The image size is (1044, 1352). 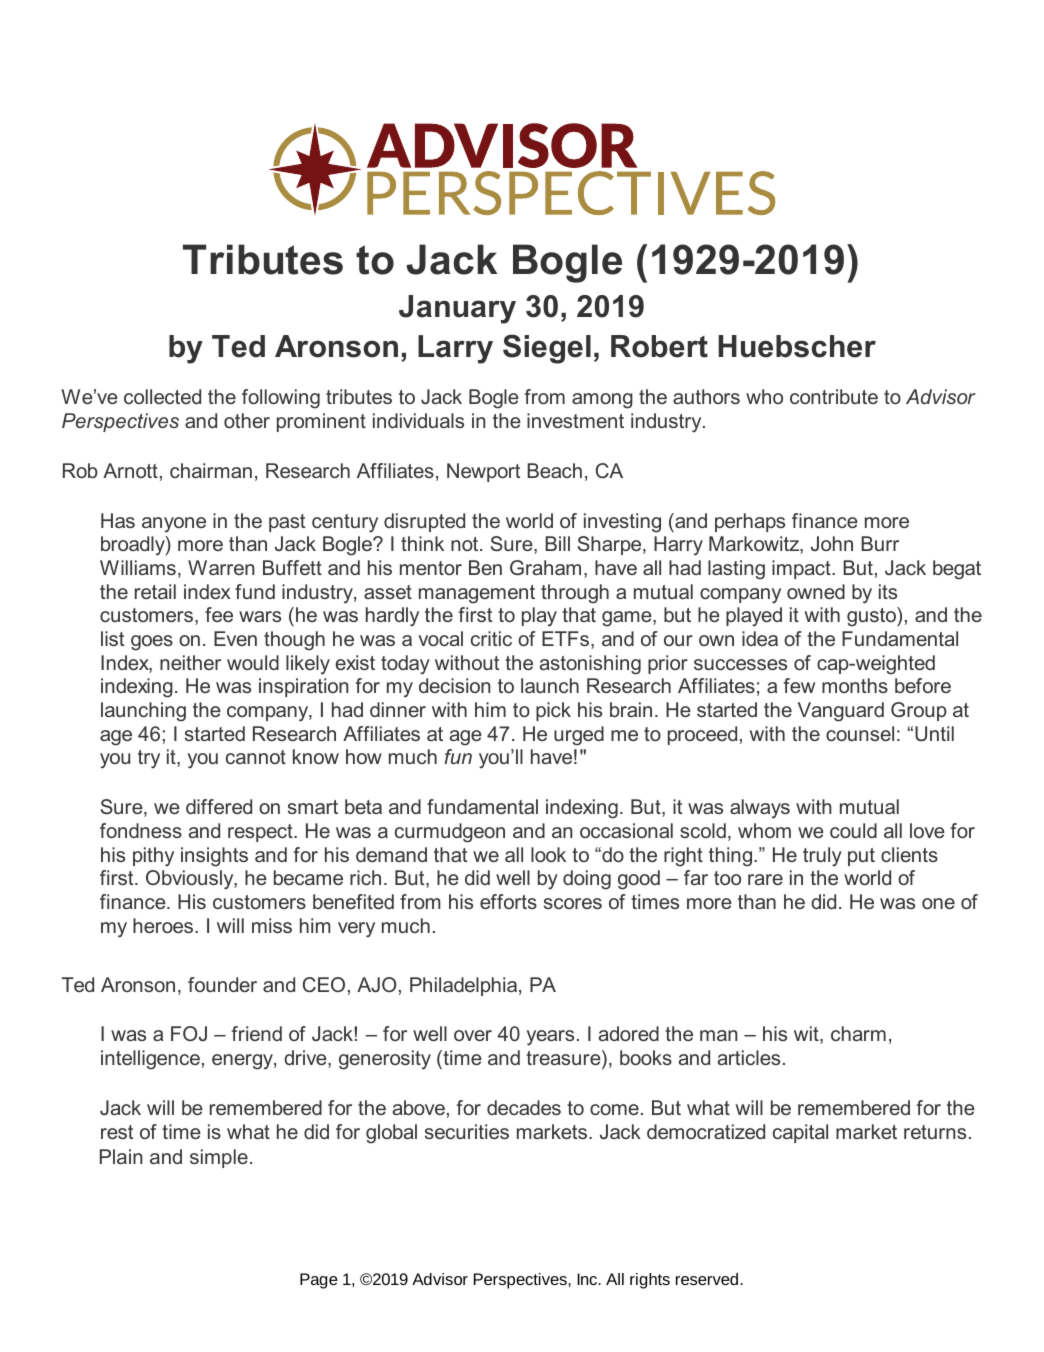 I want to click on contribute, so click(x=834, y=396).
